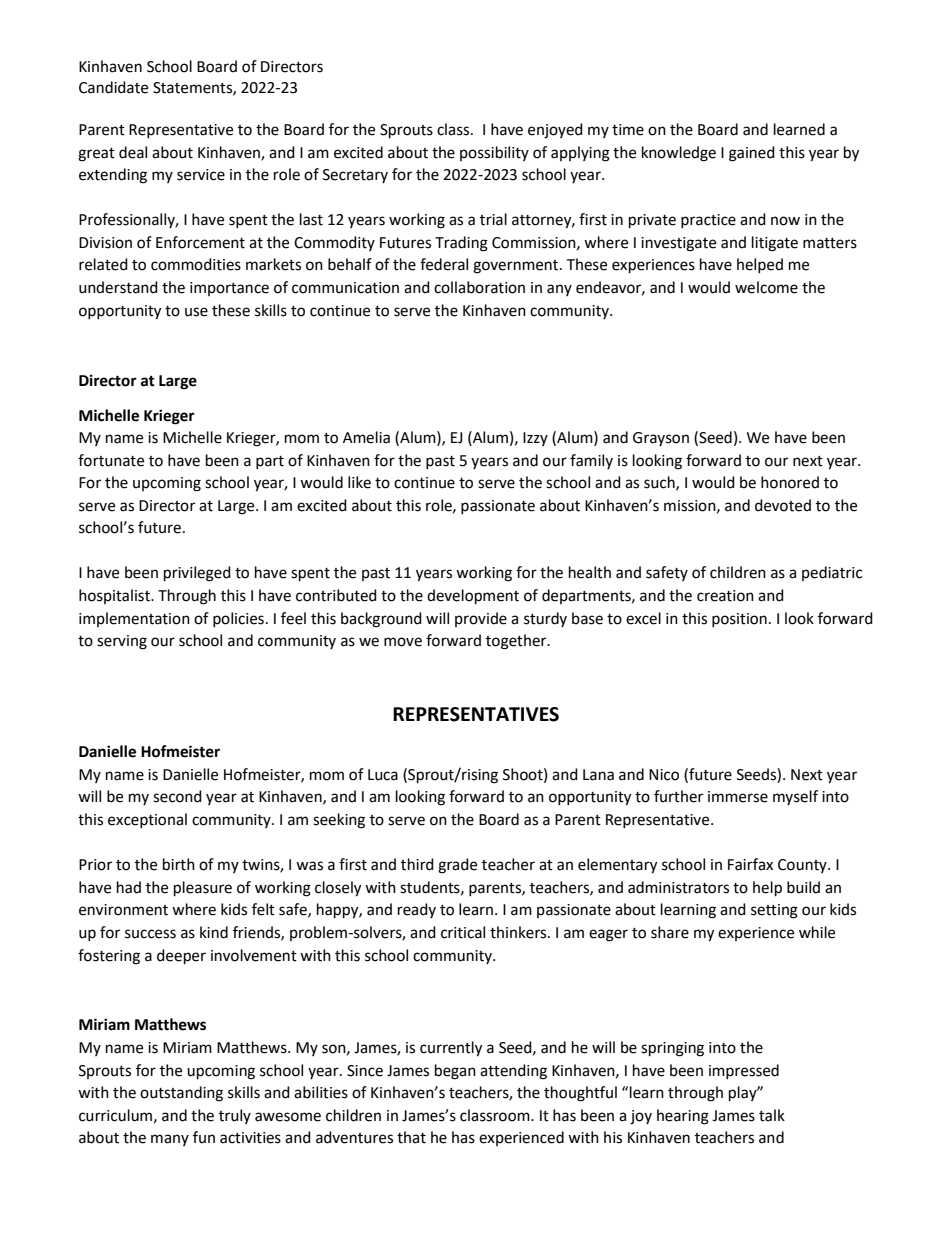  What do you see at coordinates (177, 796) in the screenshot?
I see `second` at bounding box center [177, 796].
